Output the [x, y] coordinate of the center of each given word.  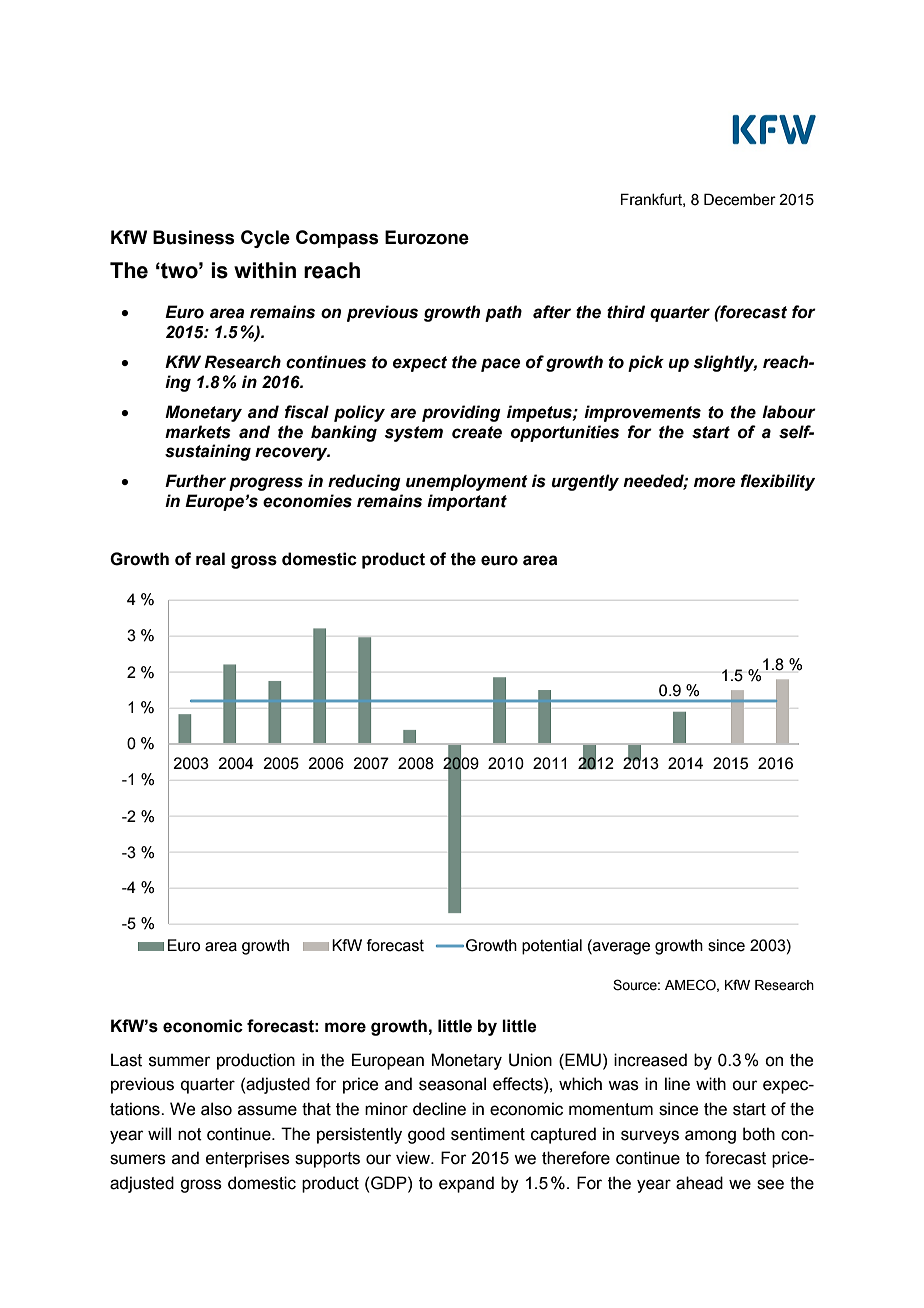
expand [466, 1184]
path [503, 313]
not [190, 1134]
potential [552, 947]
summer [180, 1061]
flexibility [778, 482]
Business [194, 237]
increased [650, 1060]
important [467, 502]
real [210, 559]
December [740, 199]
